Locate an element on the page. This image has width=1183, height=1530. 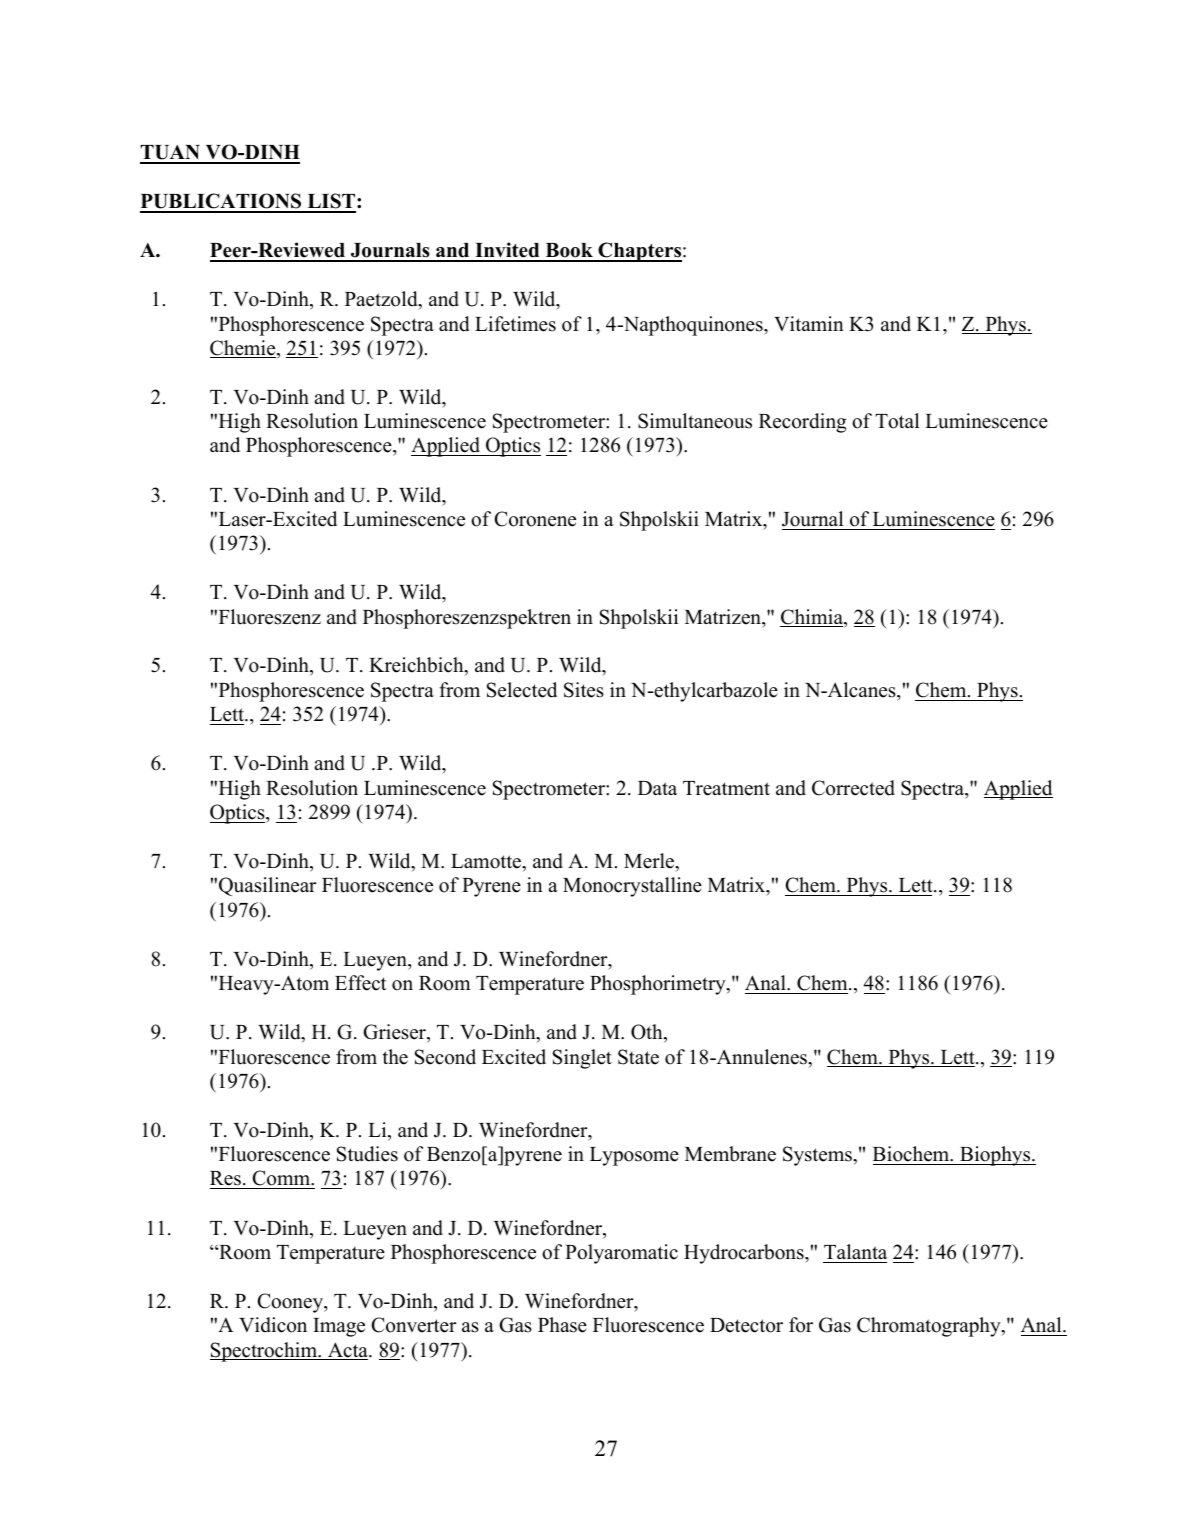
Corrected is located at coordinates (853, 788).
